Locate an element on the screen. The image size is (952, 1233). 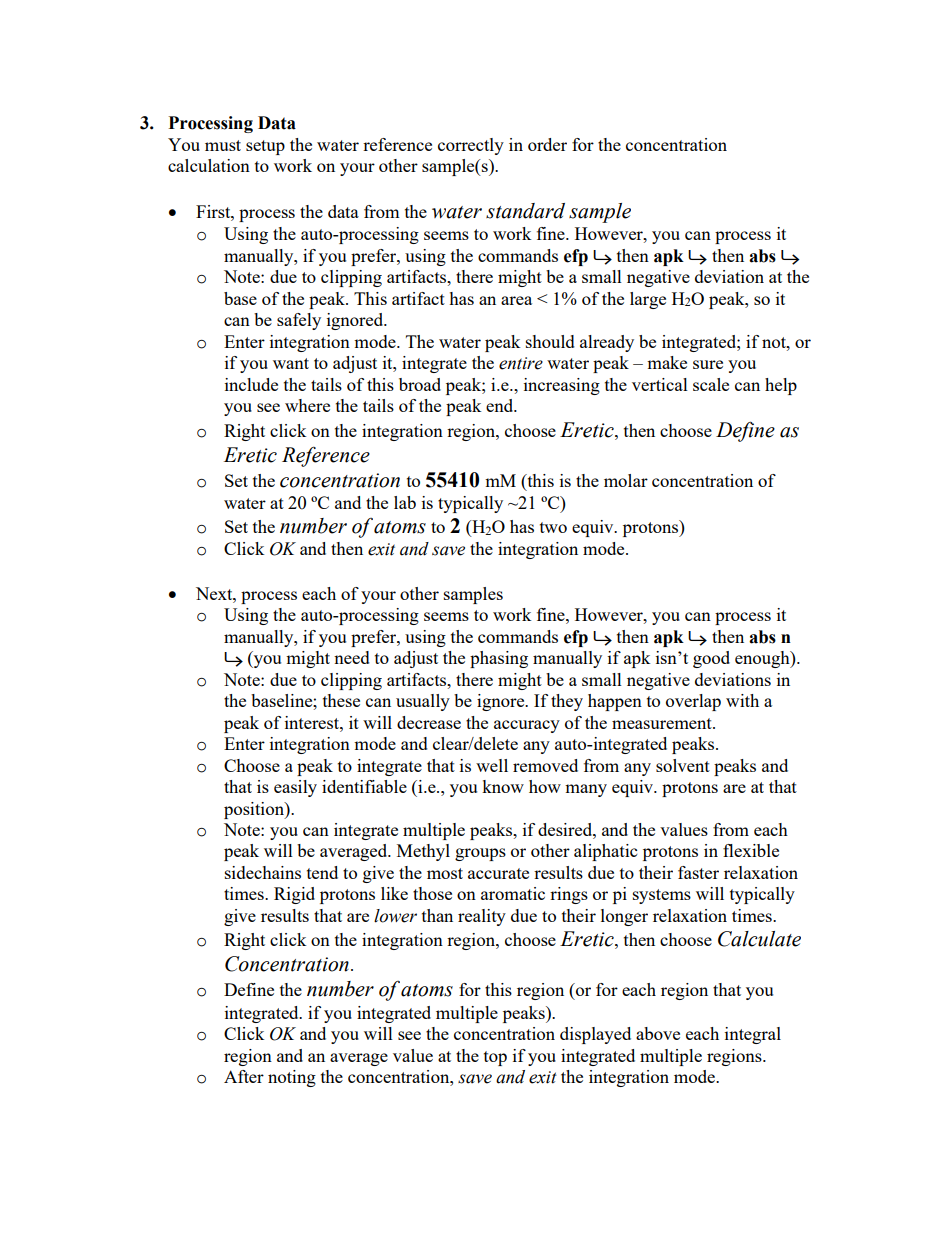
order is located at coordinates (547, 144).
